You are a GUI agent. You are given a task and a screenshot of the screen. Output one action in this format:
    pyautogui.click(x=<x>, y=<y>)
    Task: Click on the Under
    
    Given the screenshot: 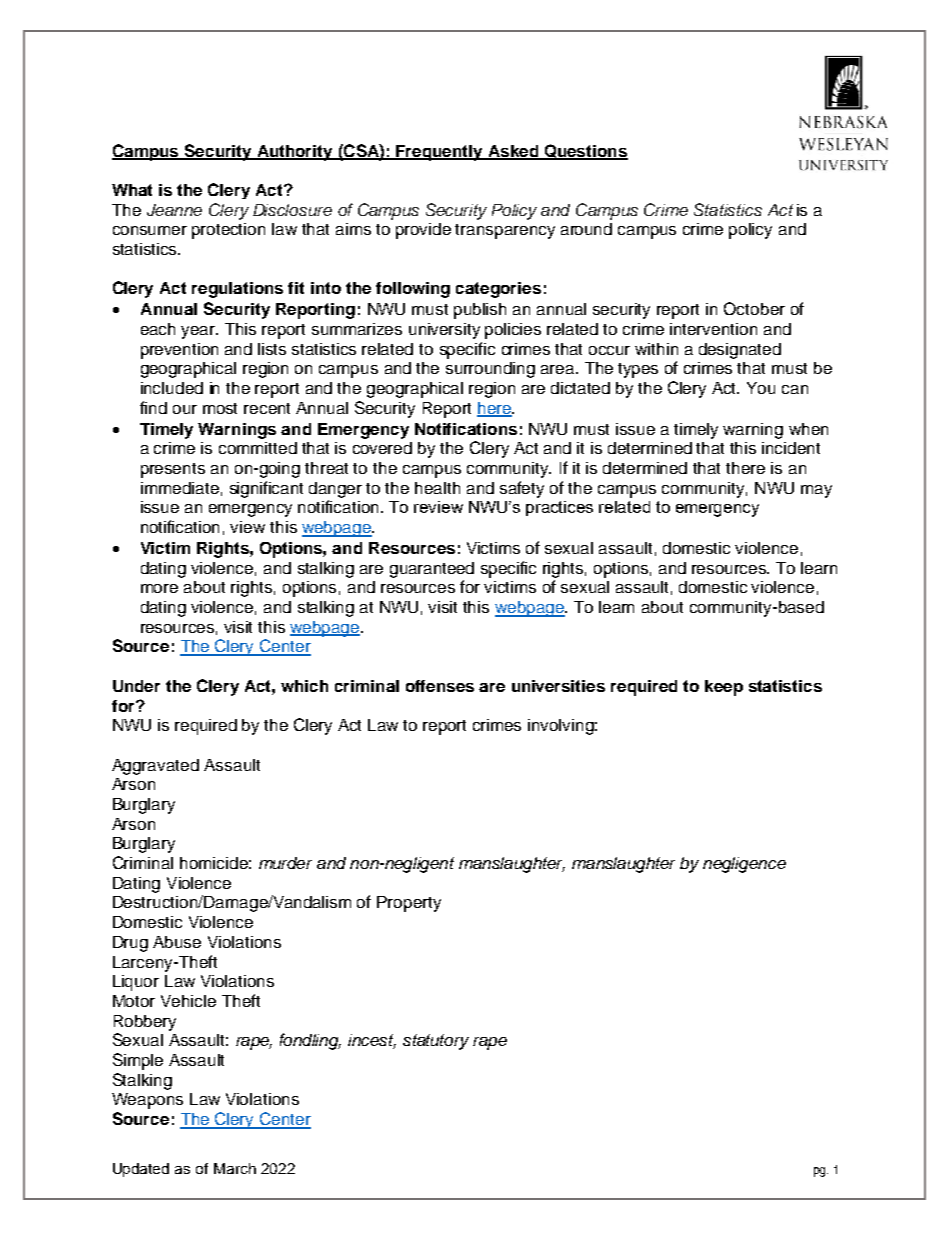 What is the action you would take?
    pyautogui.click(x=136, y=686)
